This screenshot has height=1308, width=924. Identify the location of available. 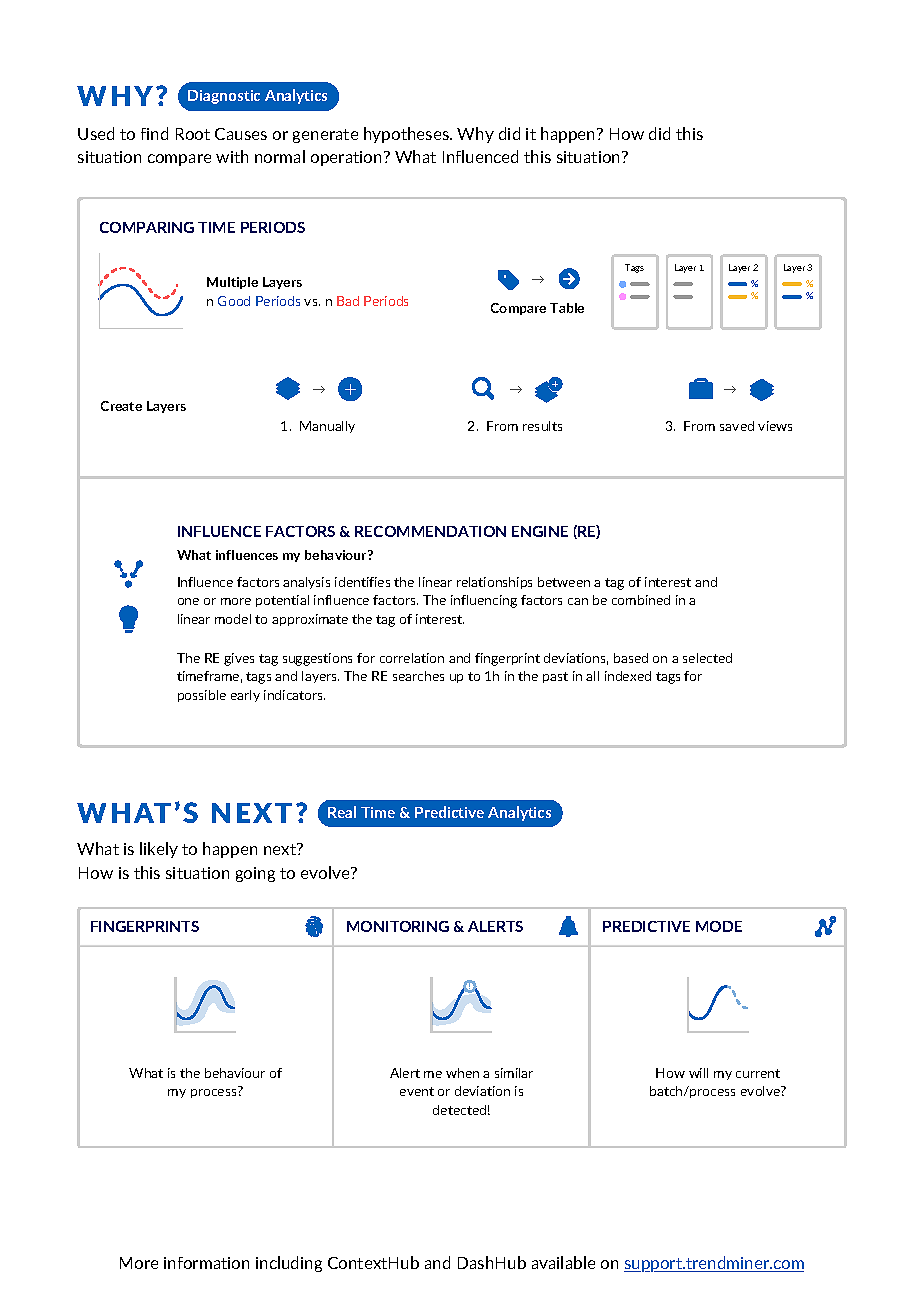
(563, 1262).
